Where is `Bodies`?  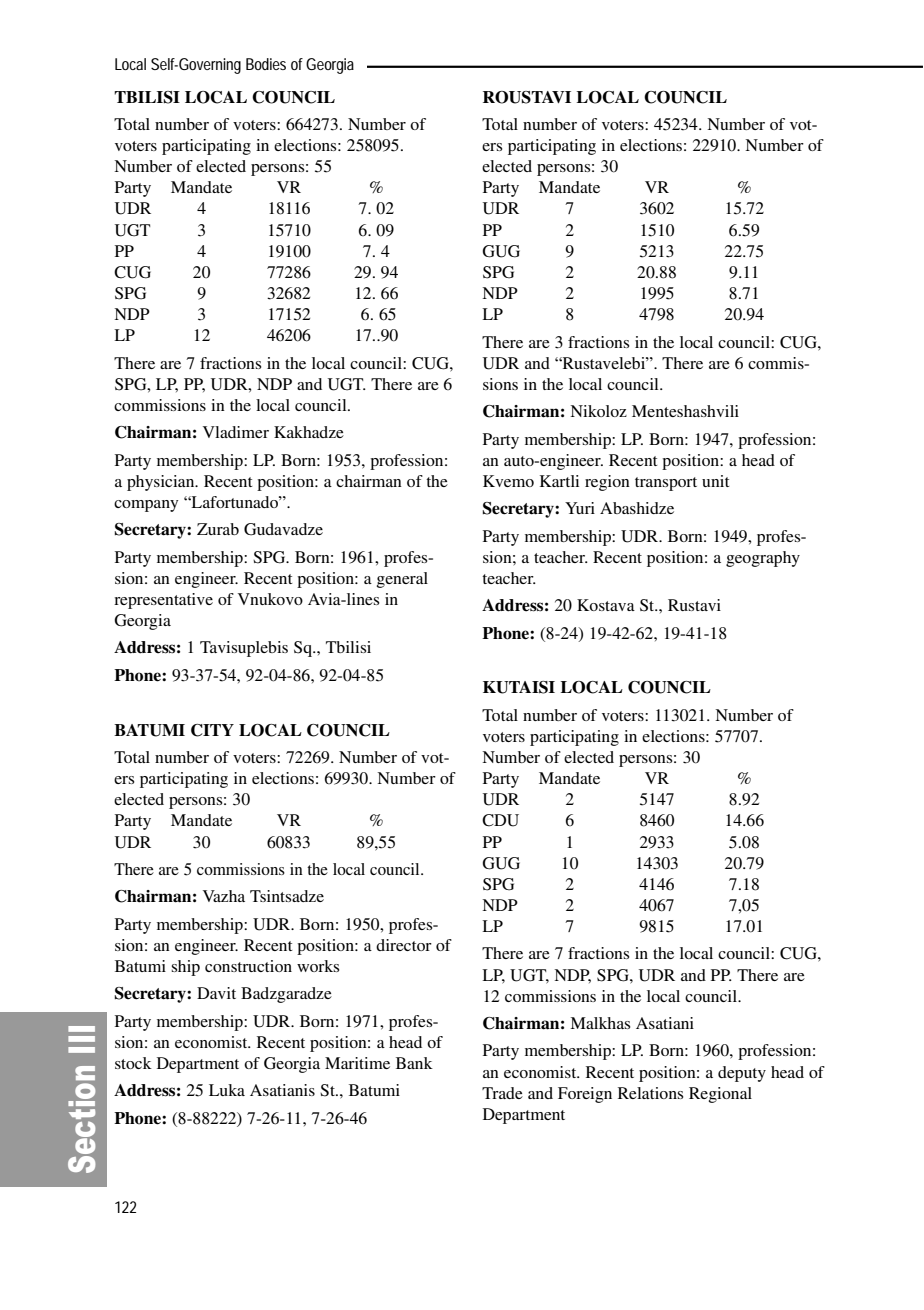
Bodies is located at coordinates (266, 64).
